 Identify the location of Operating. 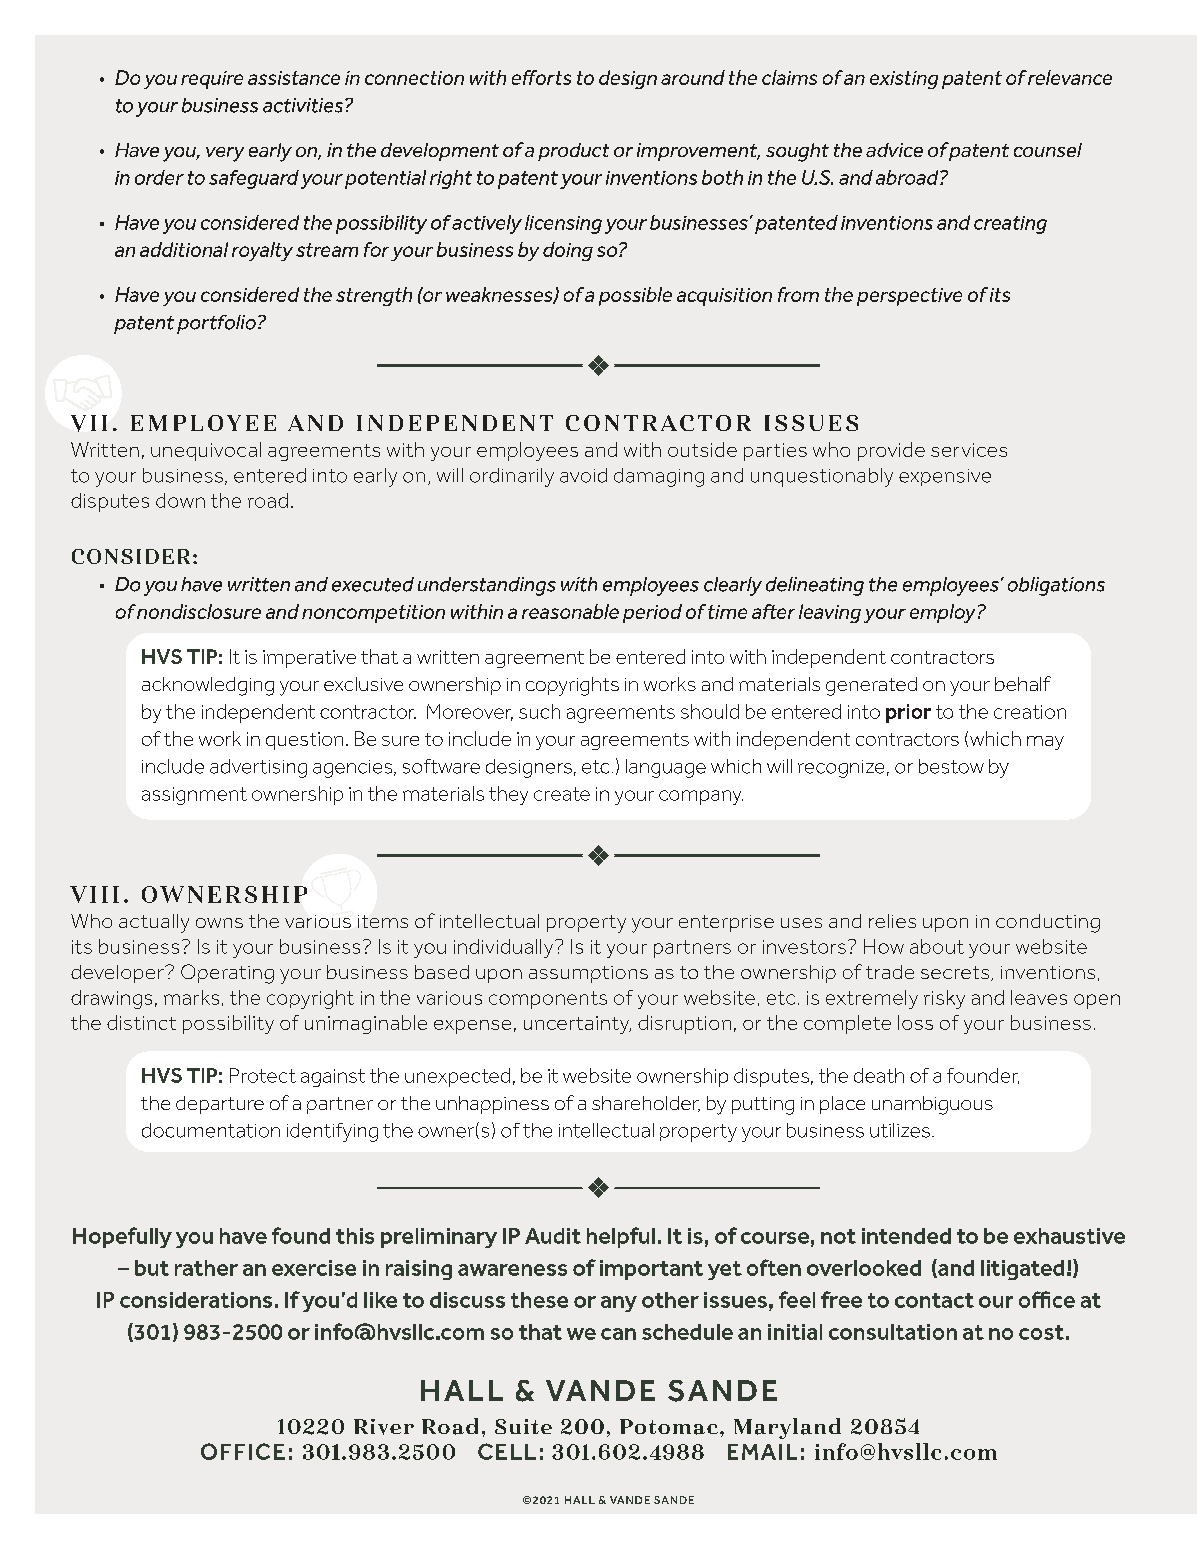
(227, 974).
